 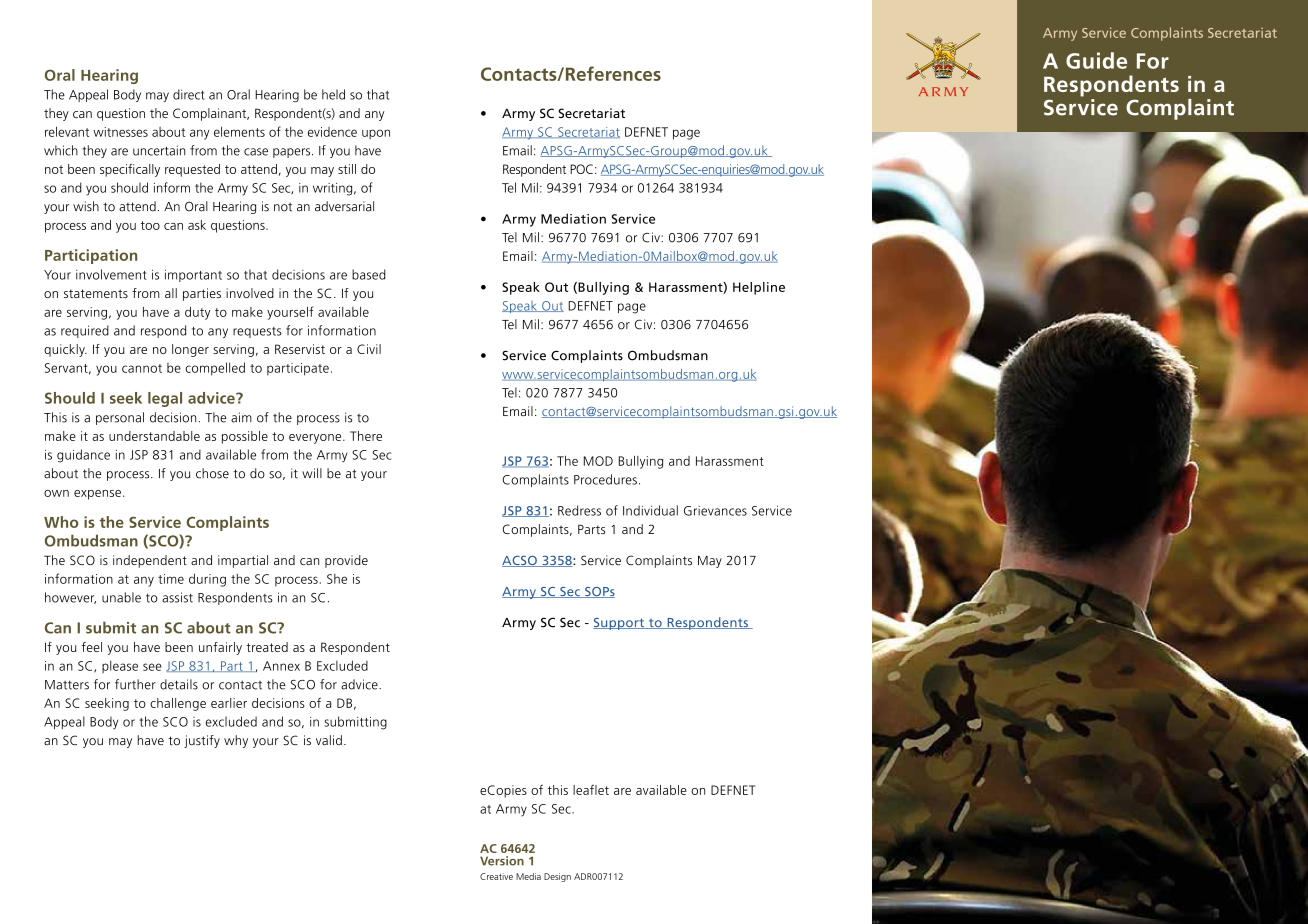 I want to click on Guide, so click(x=1096, y=60).
